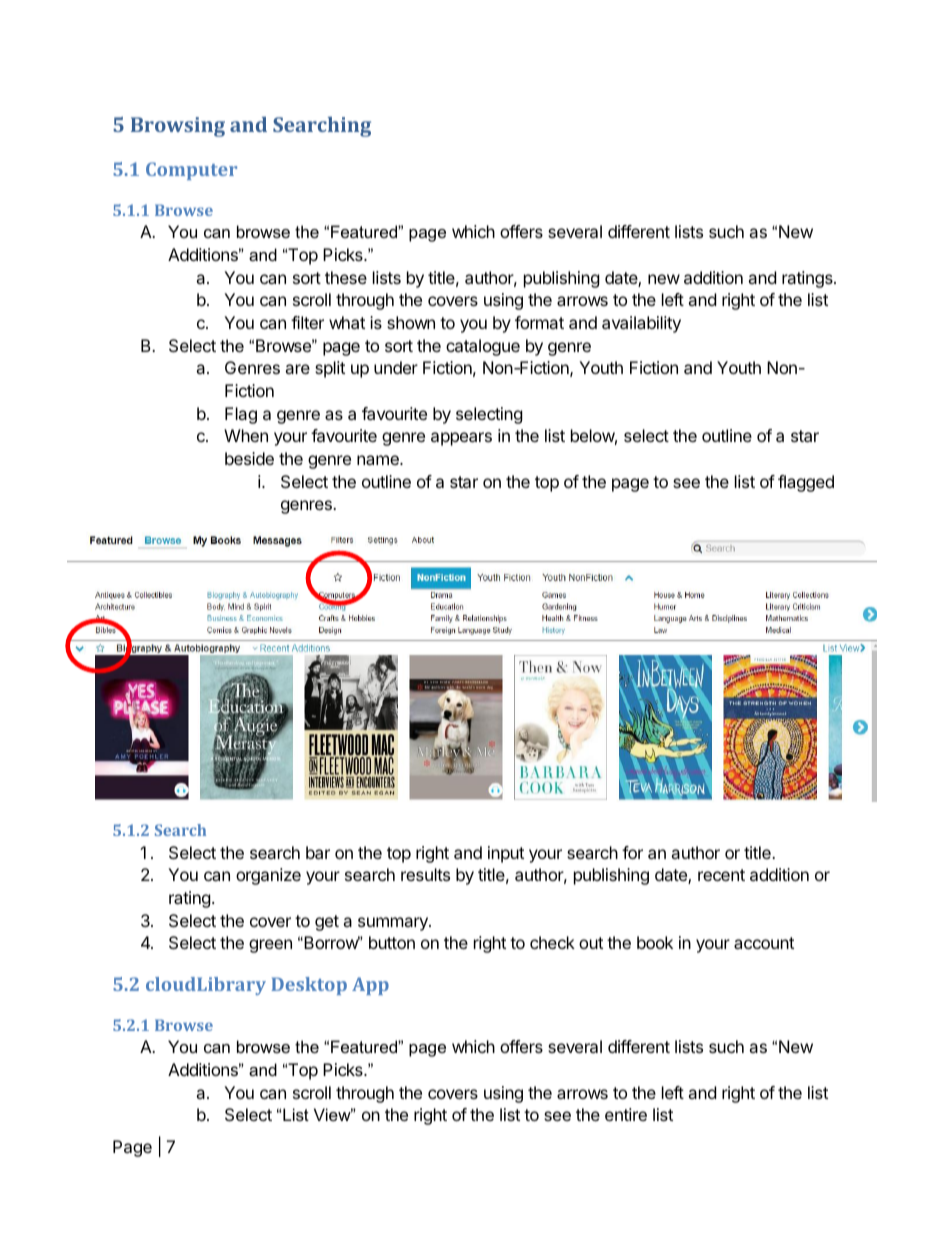 This screenshot has width=952, height=1233. I want to click on these, so click(346, 277).
